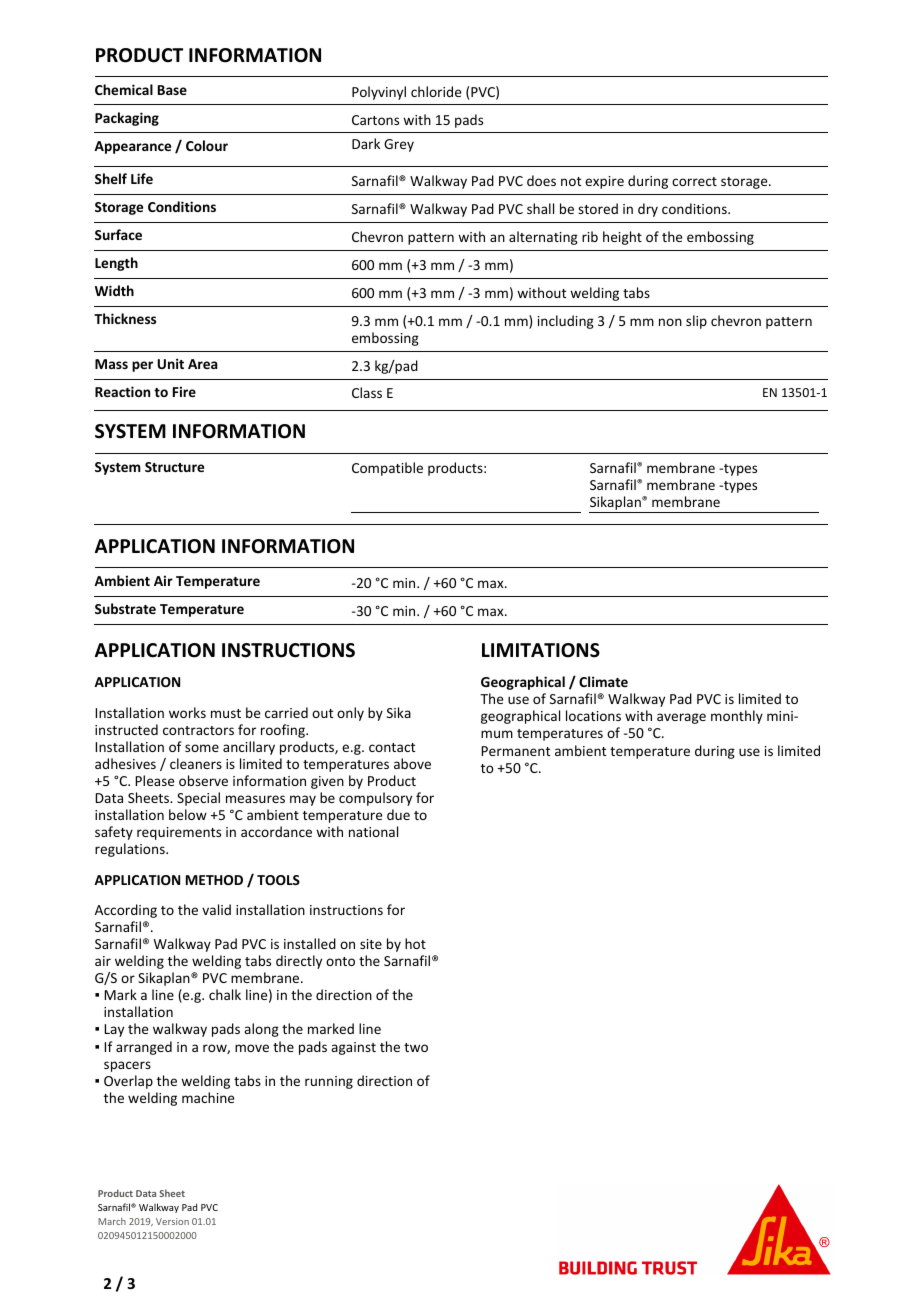 The image size is (924, 1308). I want to click on Version, so click(172, 1221).
